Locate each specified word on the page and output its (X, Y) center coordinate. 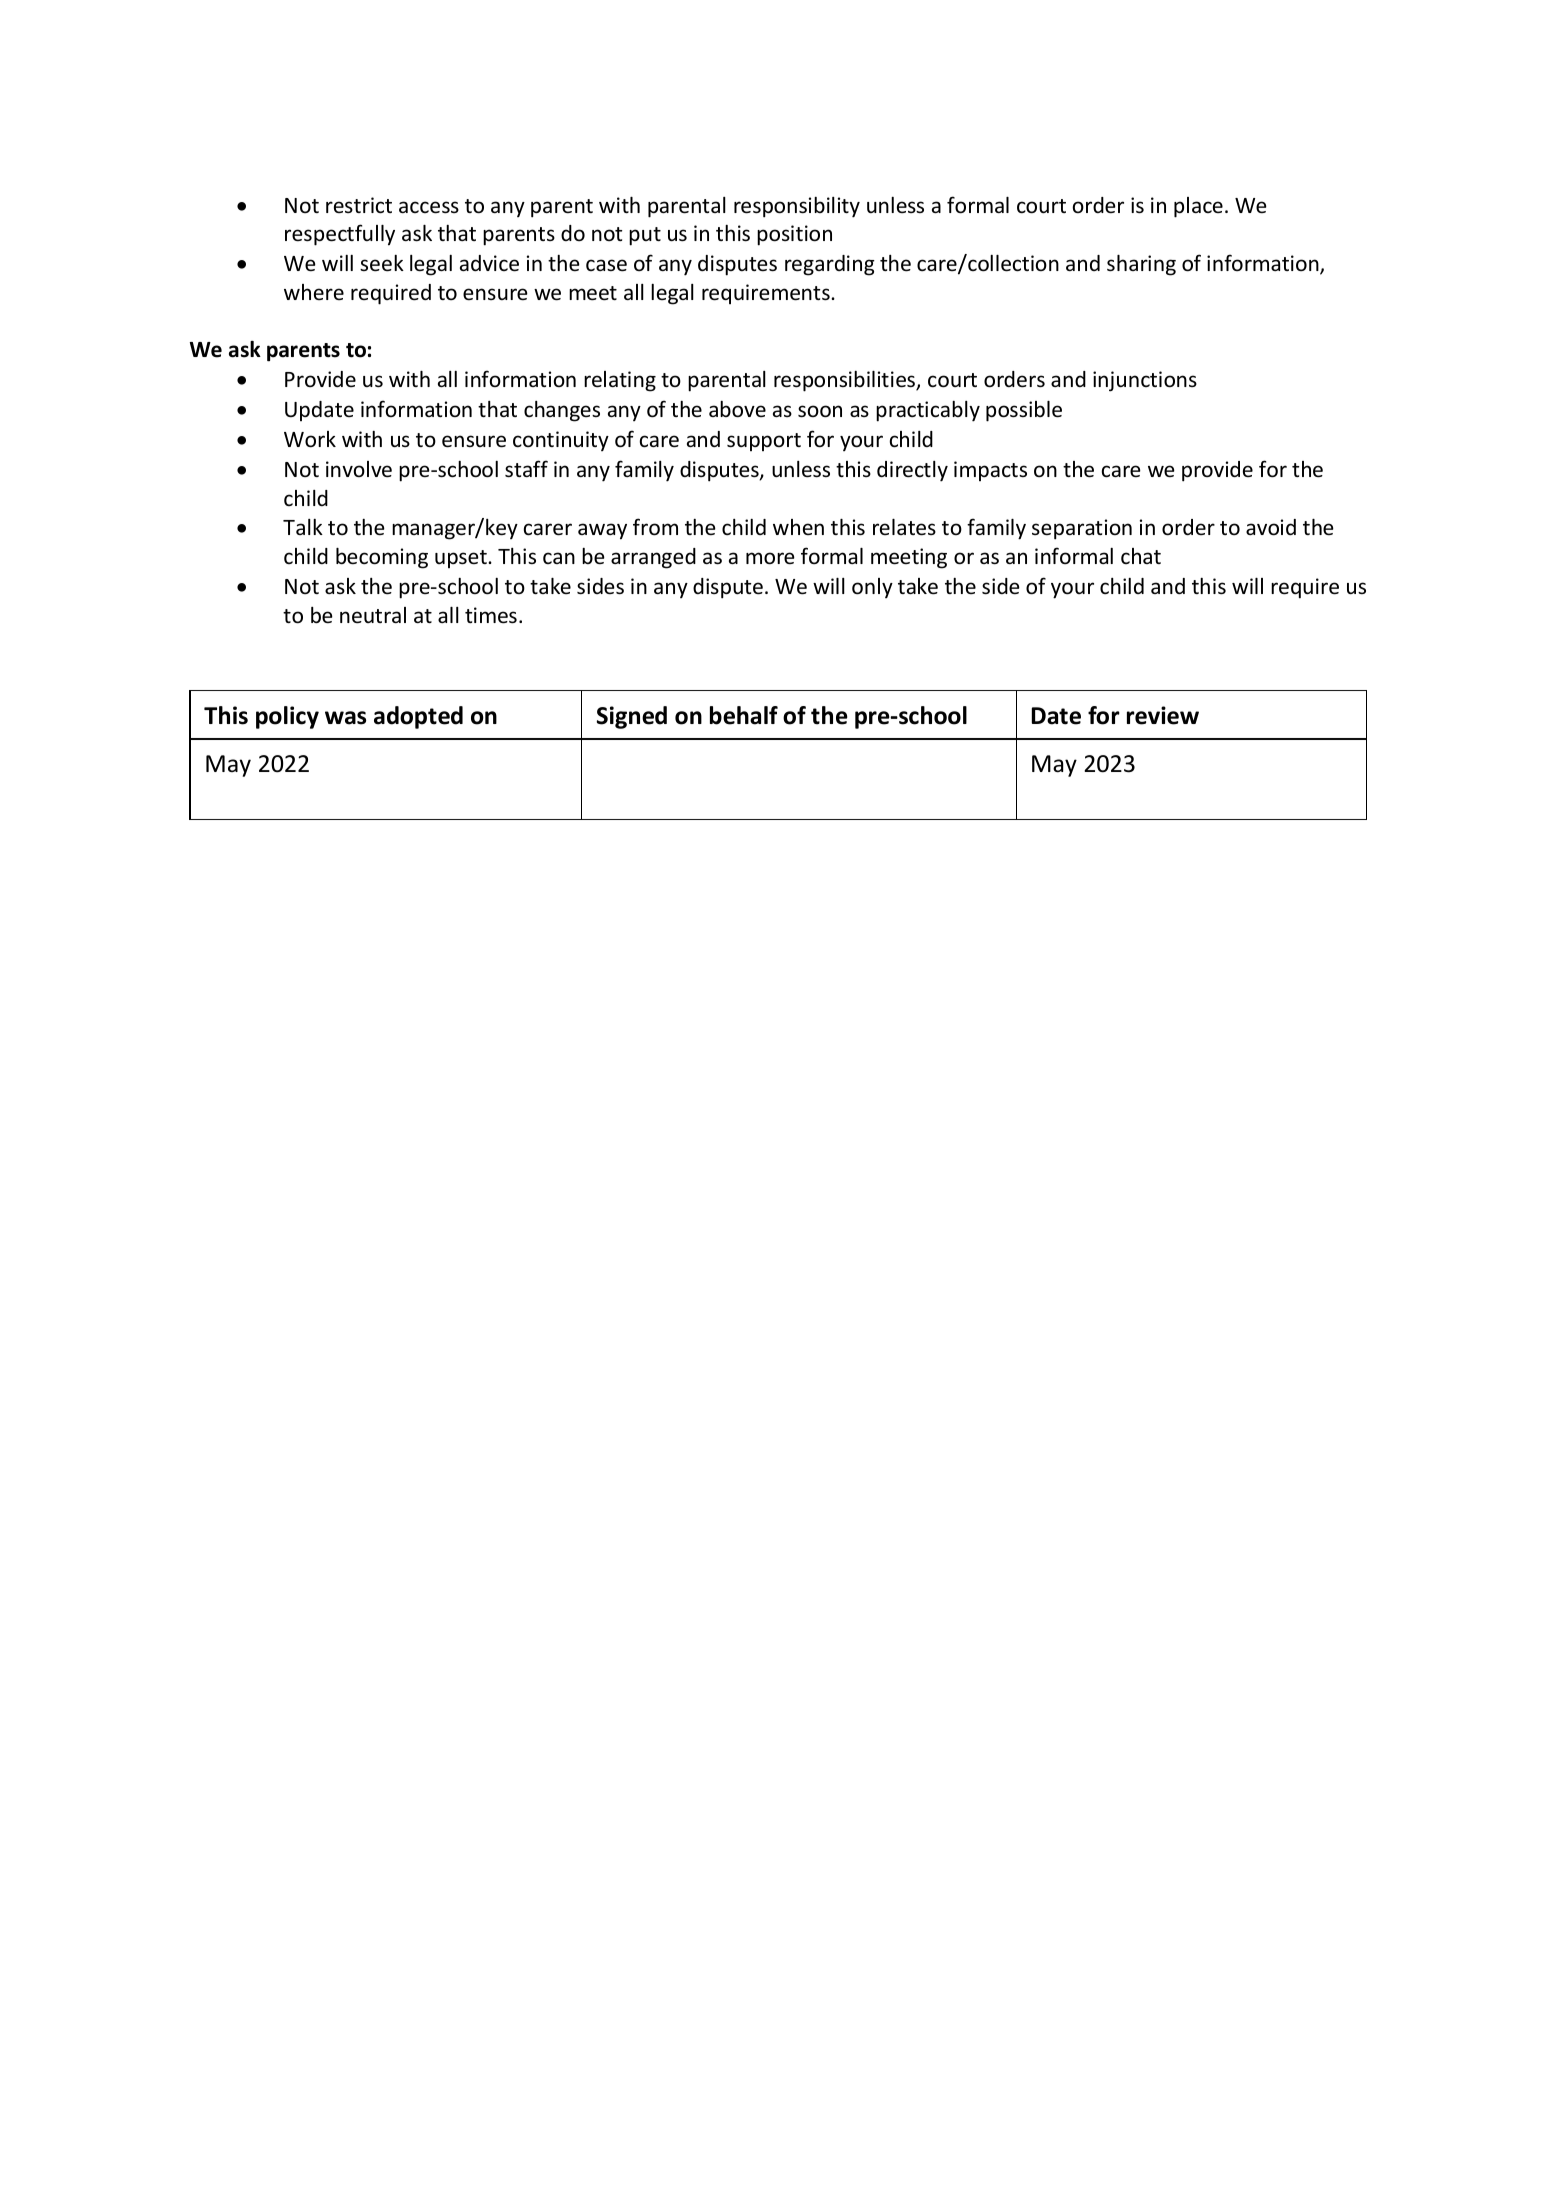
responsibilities (845, 381)
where (314, 292)
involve (359, 469)
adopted (418, 717)
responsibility (797, 207)
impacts (990, 471)
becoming (382, 558)
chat (1141, 556)
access (429, 207)
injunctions (1145, 381)
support (764, 442)
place (1198, 207)
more (770, 558)
